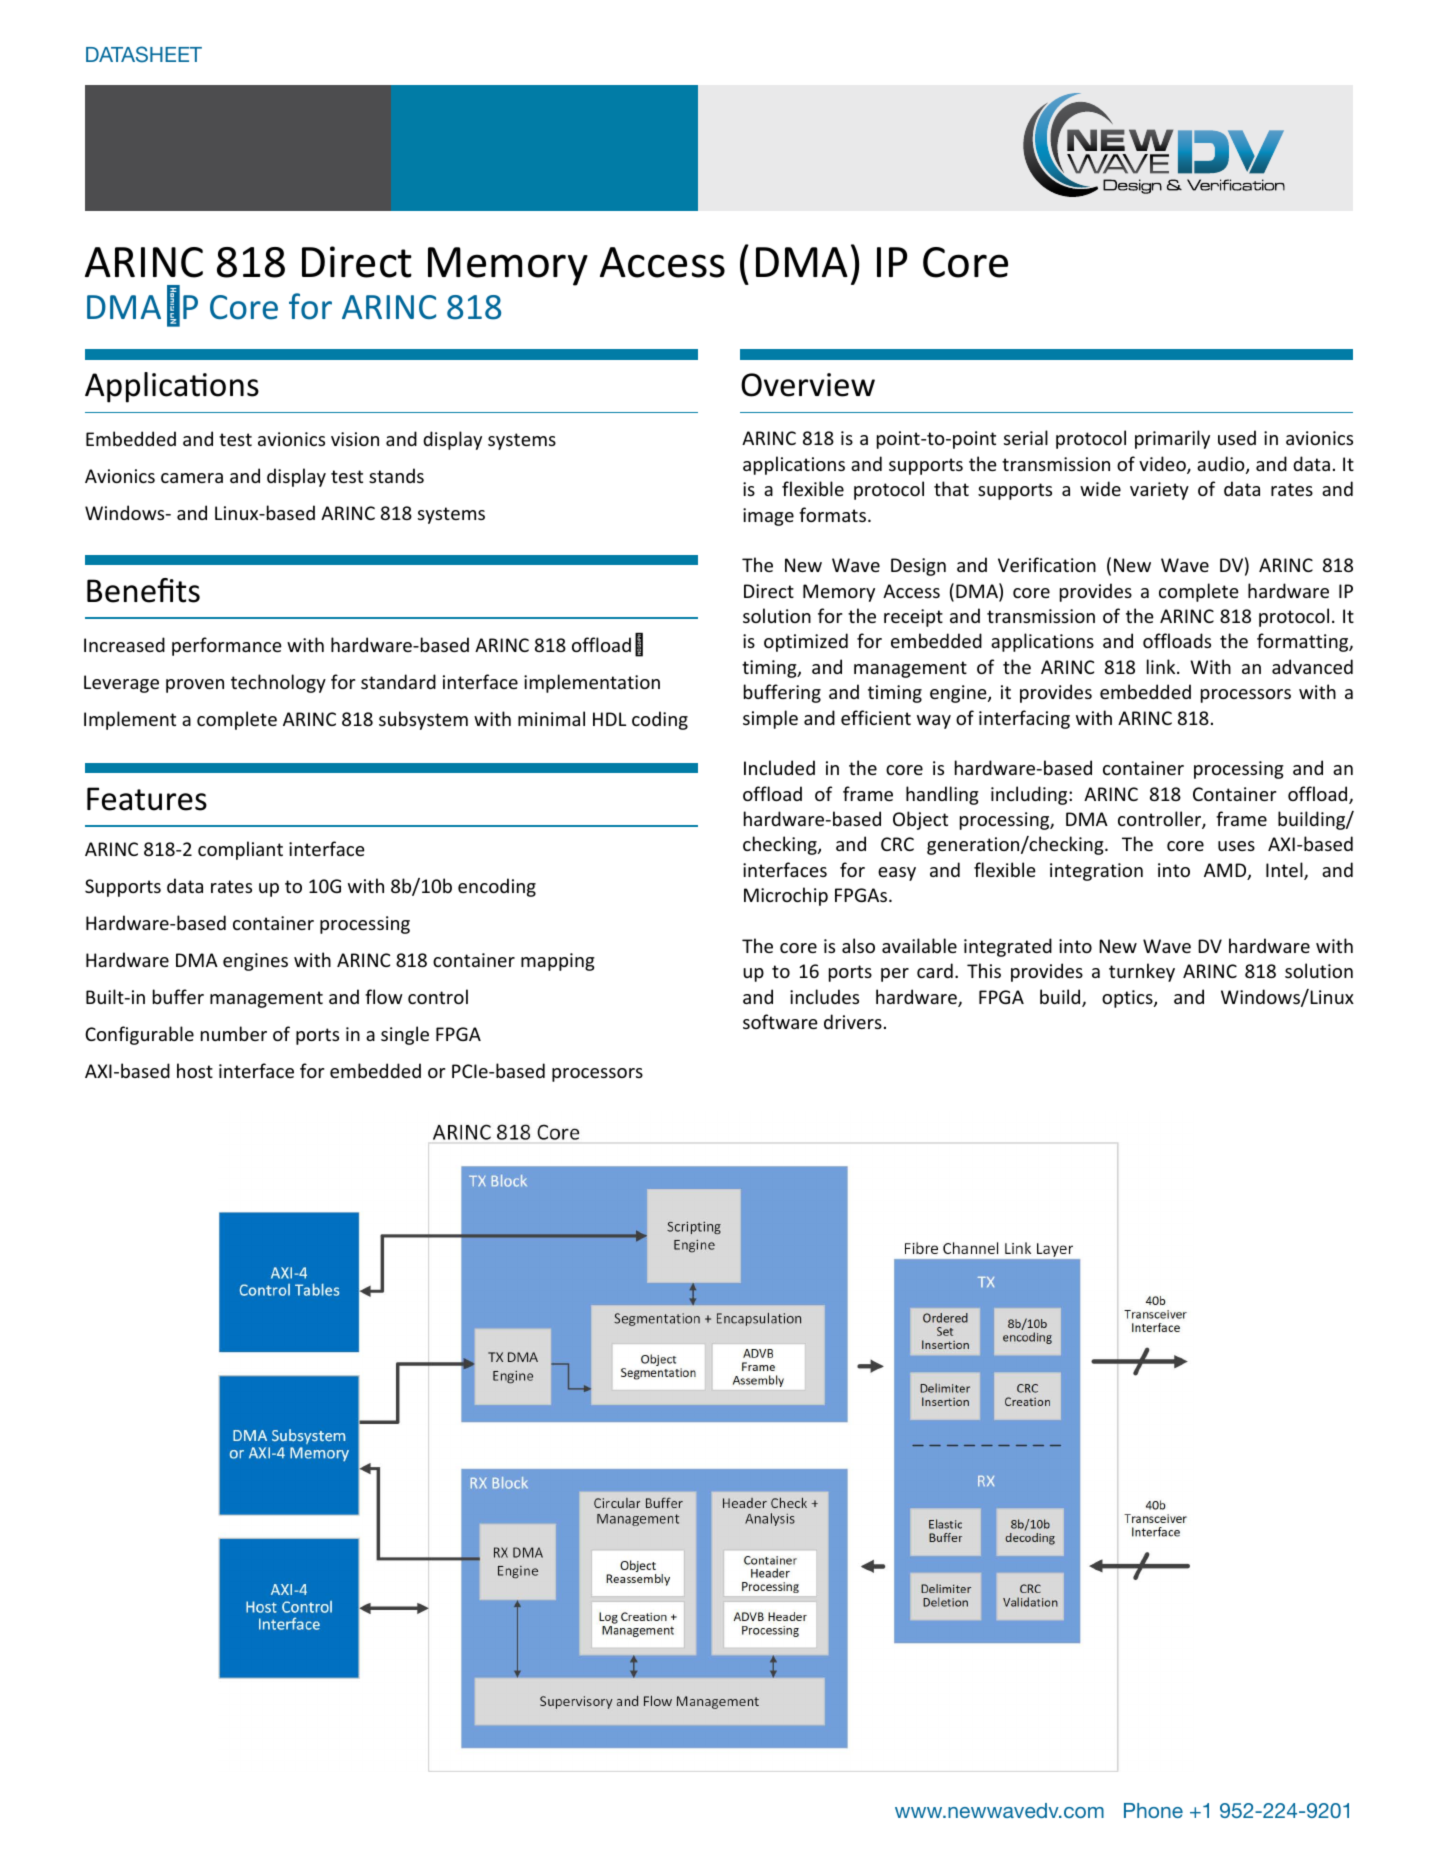  Describe the element at coordinates (780, 1021) in the screenshot. I see `software` at that location.
